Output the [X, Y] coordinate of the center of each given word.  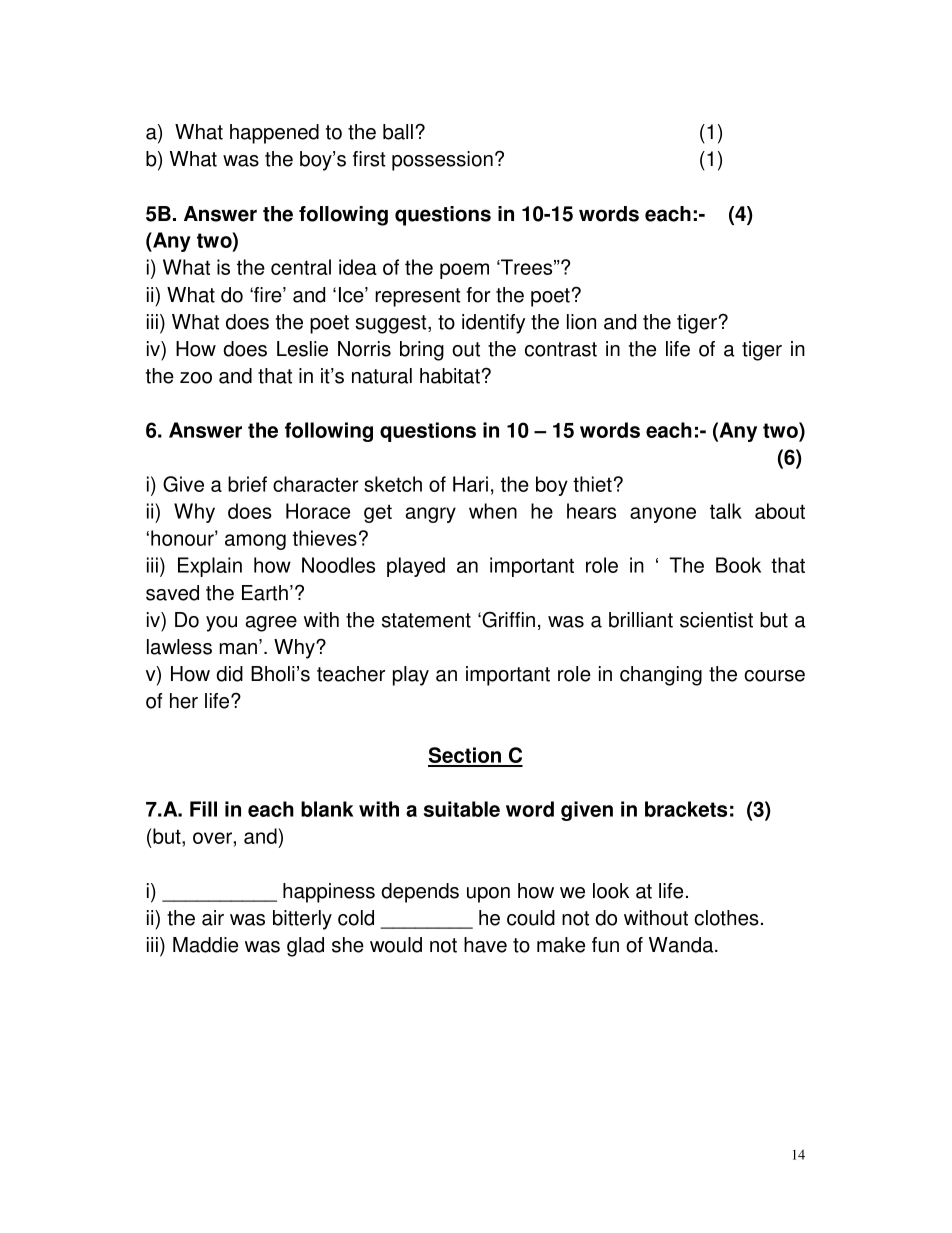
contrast [561, 349]
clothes [726, 918]
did [229, 674]
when [493, 511]
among [255, 542]
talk [726, 511]
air [213, 918]
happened [274, 134]
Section [465, 756]
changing [661, 676]
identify [493, 324]
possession [442, 161]
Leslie [302, 349]
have [485, 945]
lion [581, 322]
